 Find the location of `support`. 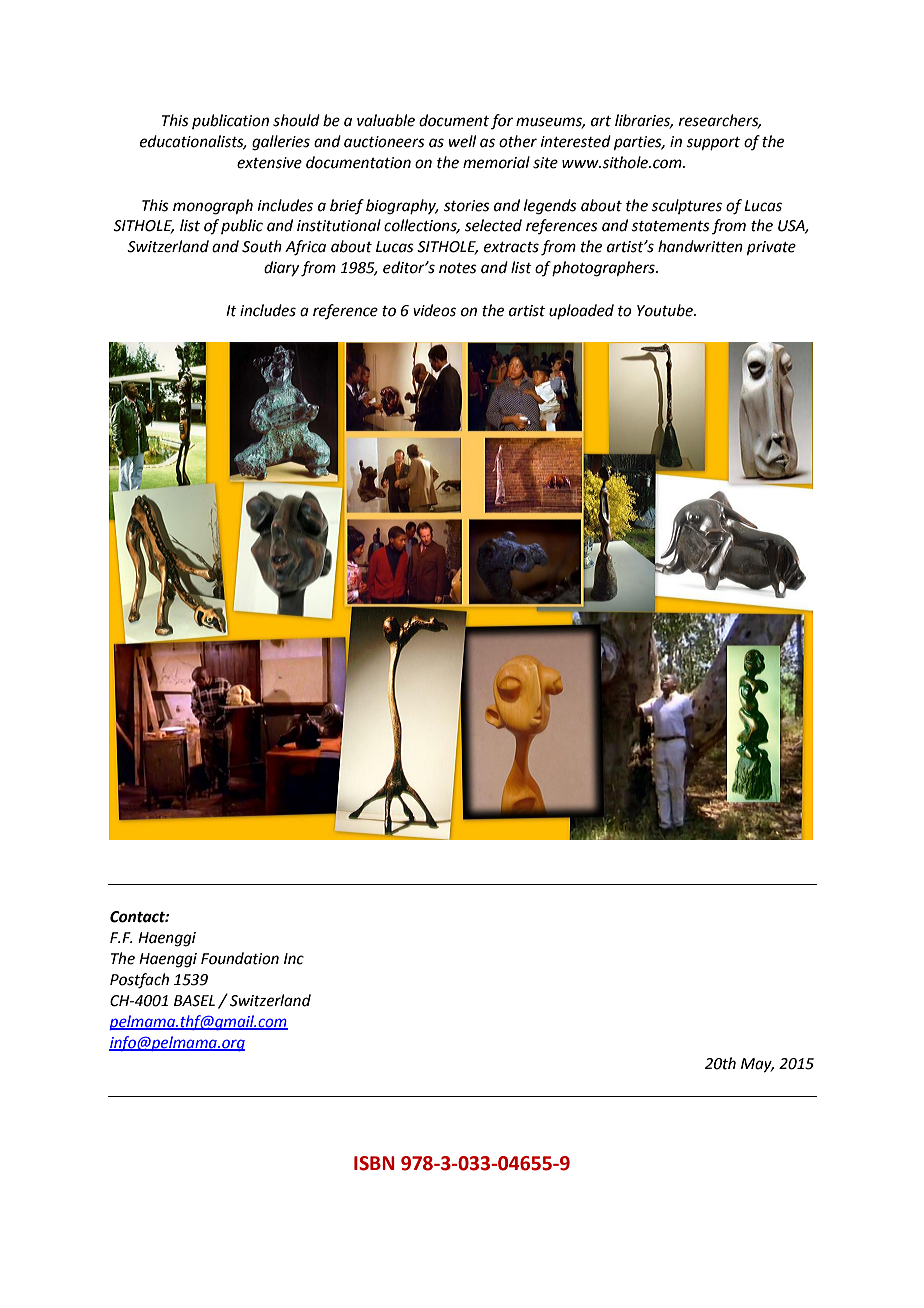

support is located at coordinates (713, 143).
